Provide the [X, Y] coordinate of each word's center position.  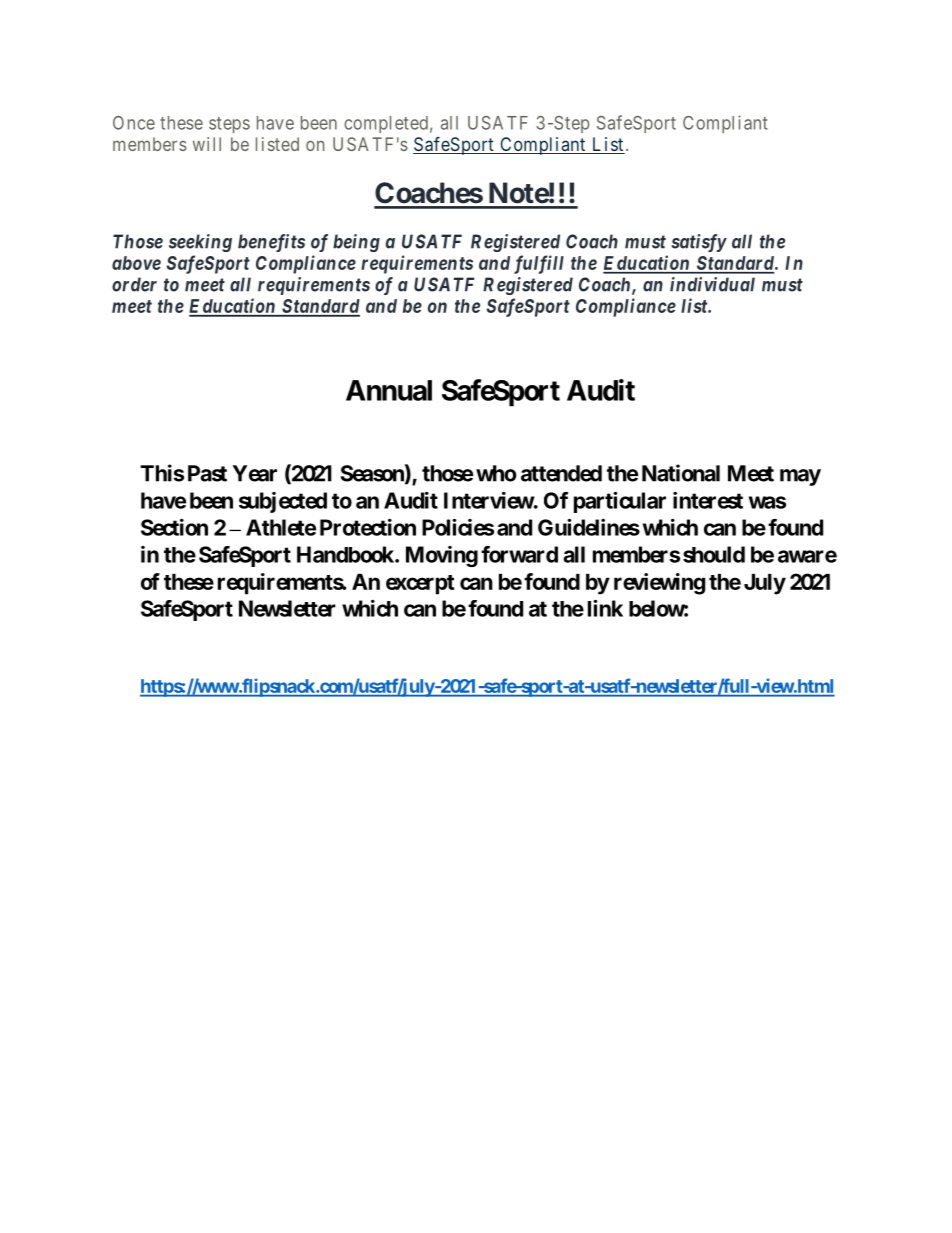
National [681, 473]
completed [386, 124]
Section [174, 527]
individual [712, 284]
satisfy [699, 243]
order [134, 284]
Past [207, 473]
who [496, 473]
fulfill [539, 264]
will [207, 144]
